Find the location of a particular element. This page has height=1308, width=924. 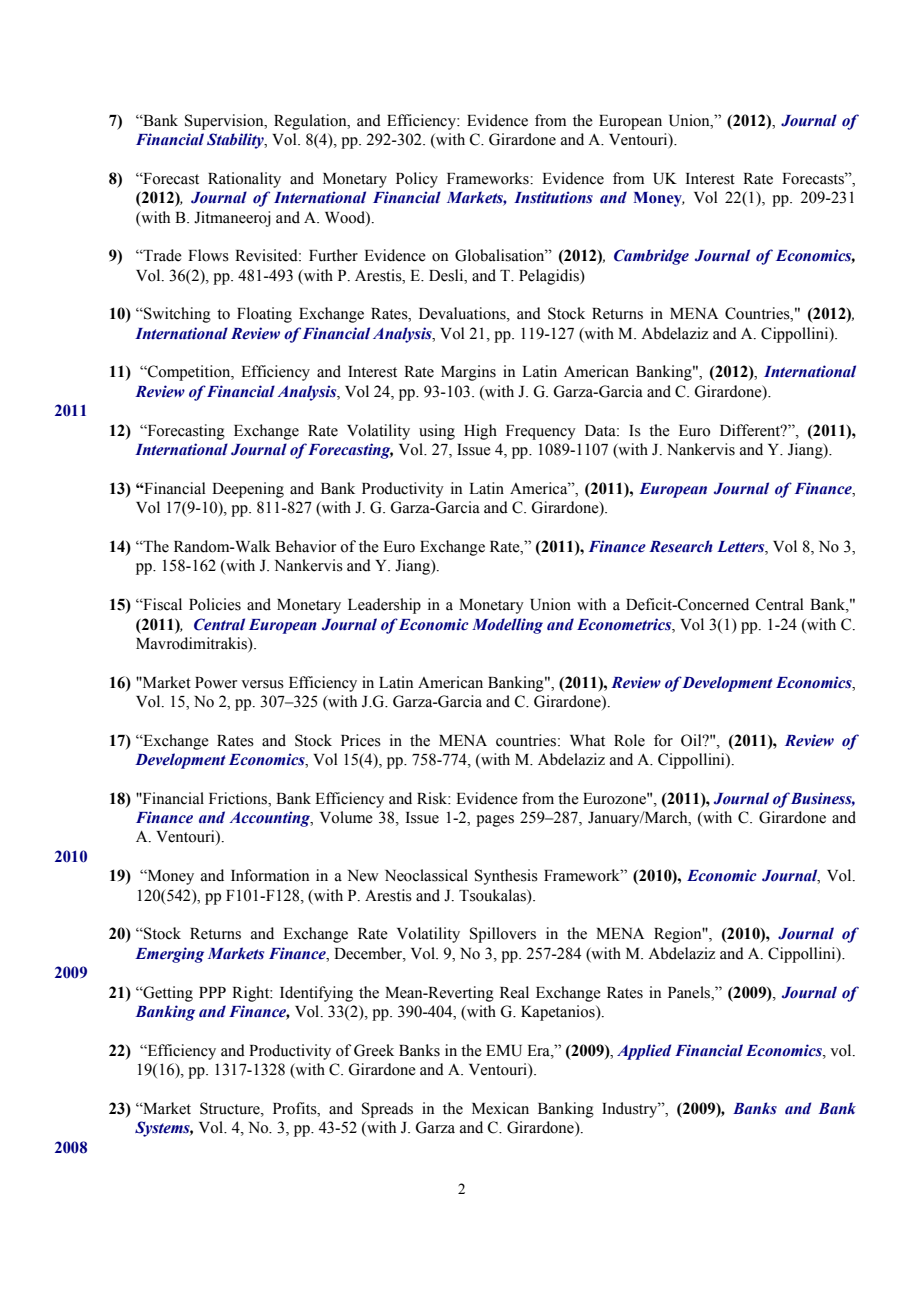

PPP is located at coordinates (212, 992).
